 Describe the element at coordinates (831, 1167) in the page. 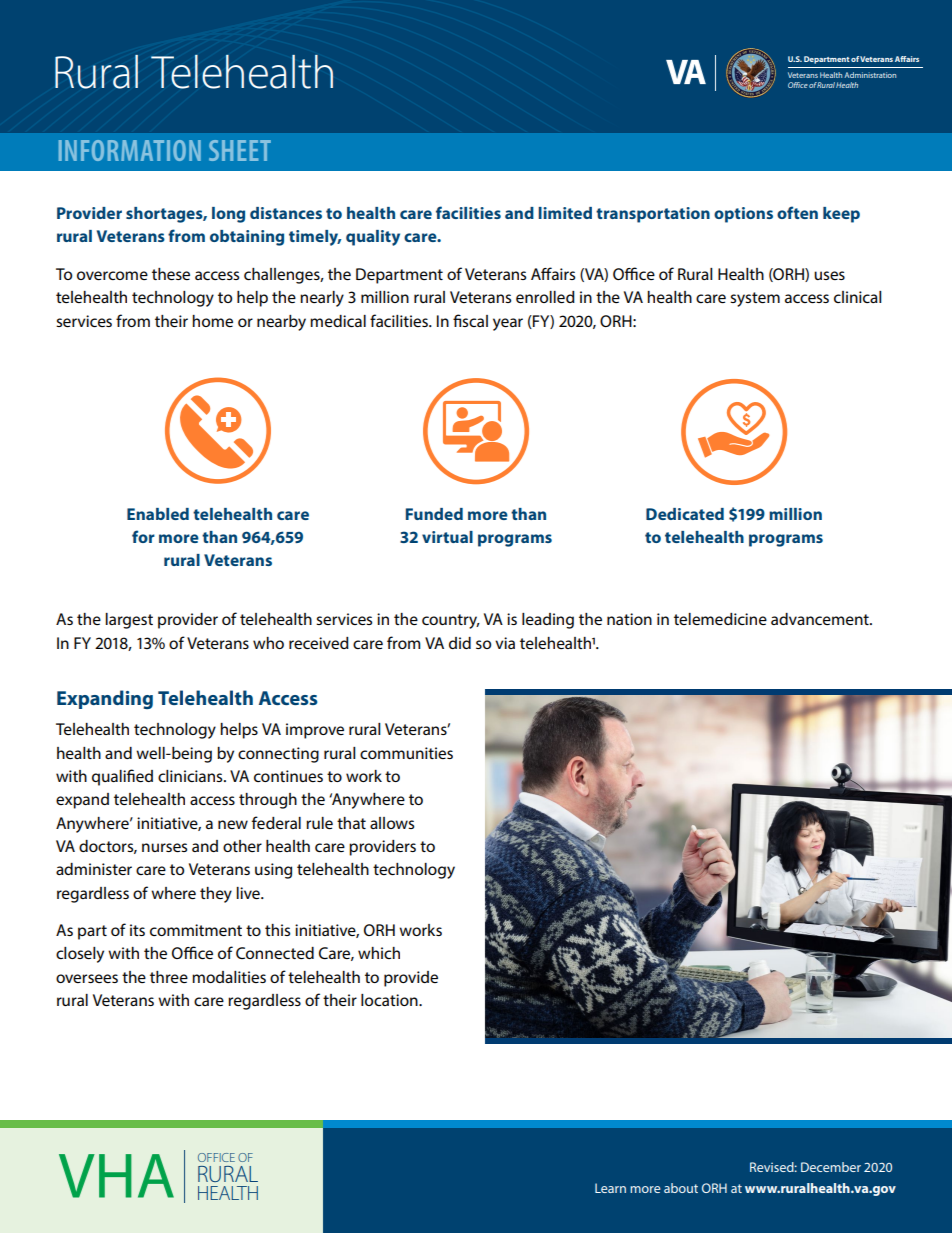

I see `December` at that location.
